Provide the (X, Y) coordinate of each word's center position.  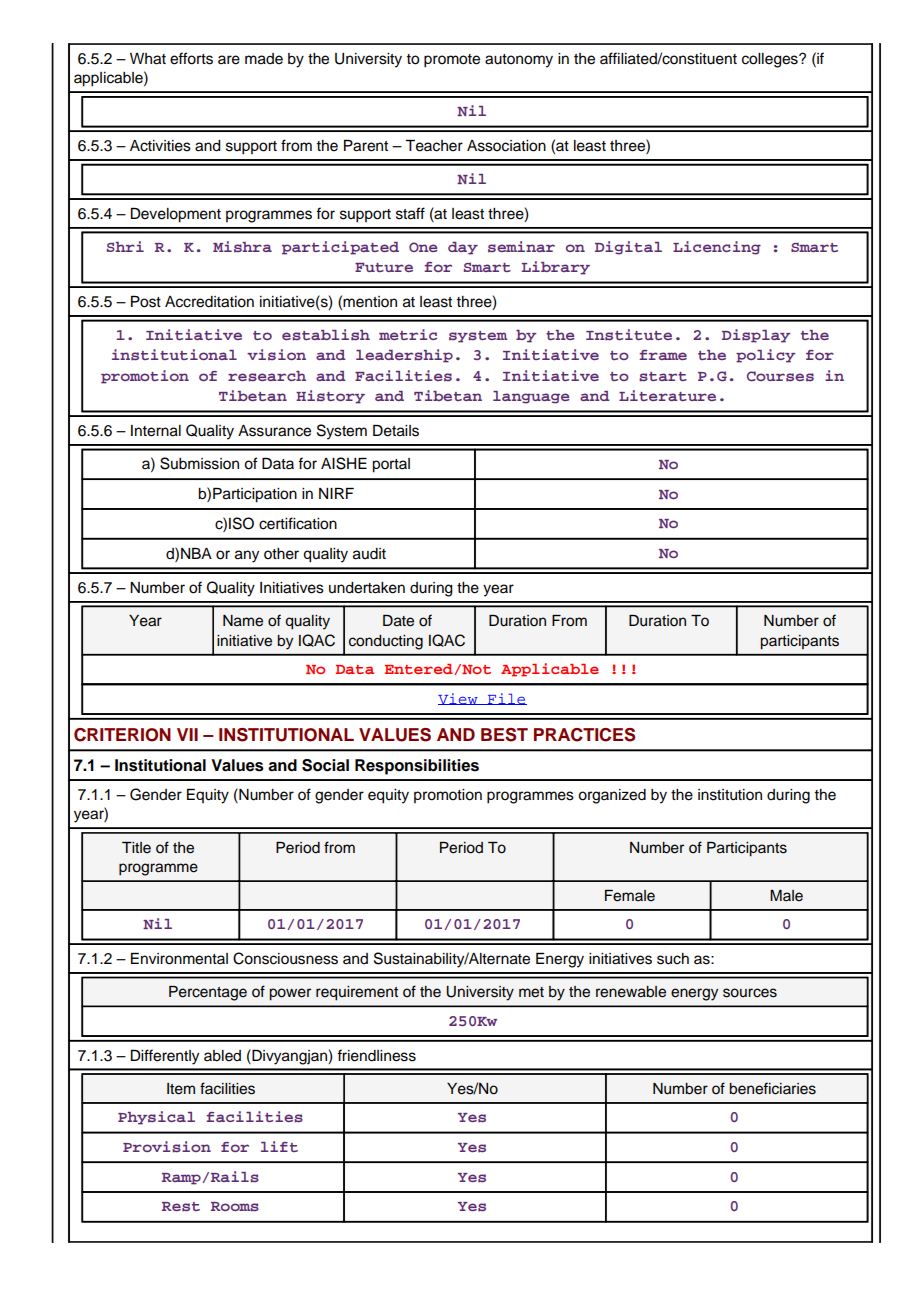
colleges (771, 60)
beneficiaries (772, 1088)
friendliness (376, 1055)
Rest (181, 1207)
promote (452, 61)
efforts (191, 58)
